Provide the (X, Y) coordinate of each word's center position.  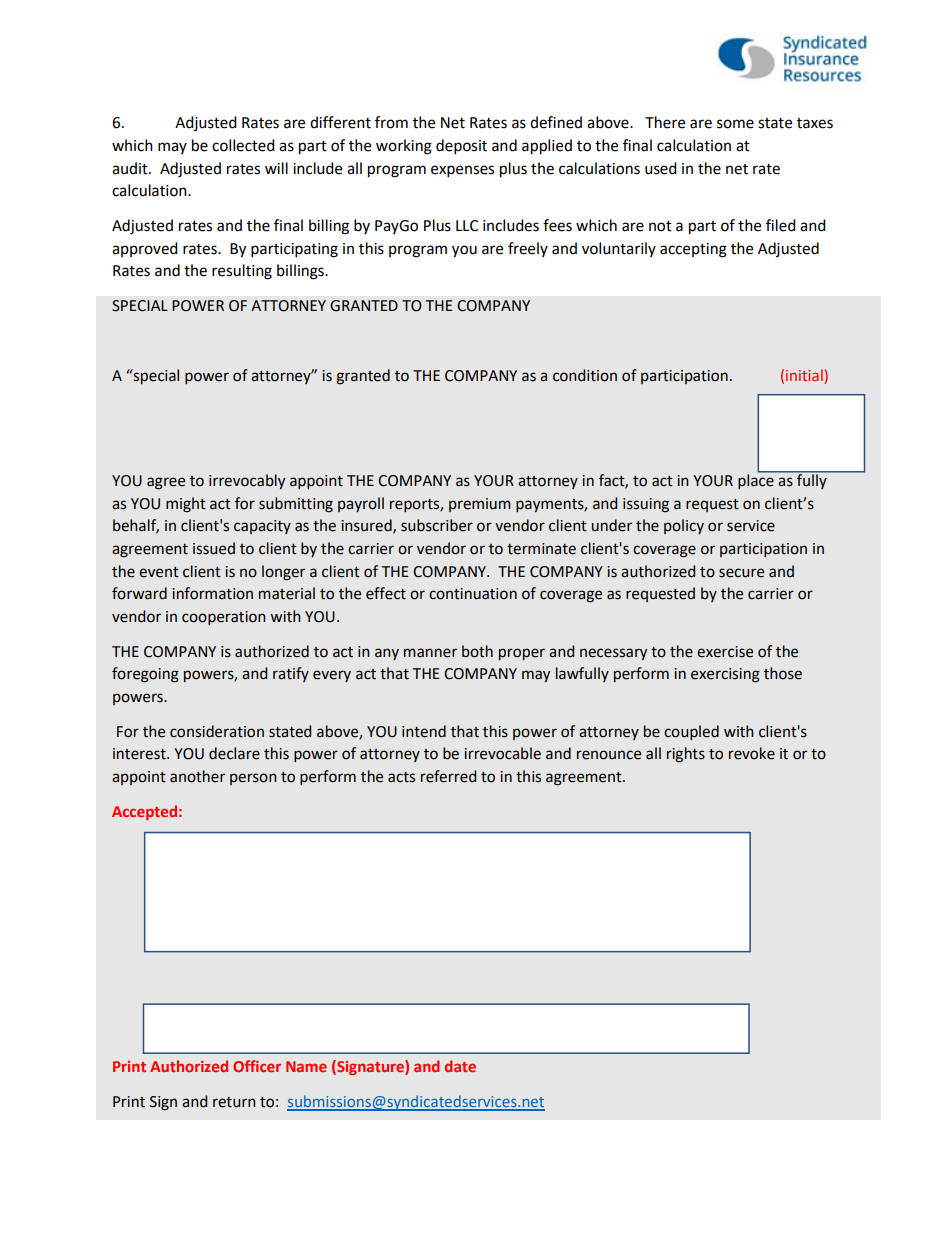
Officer (257, 1066)
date (460, 1066)
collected (243, 145)
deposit (461, 147)
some (735, 124)
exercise (725, 652)
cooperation (224, 618)
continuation (473, 594)
